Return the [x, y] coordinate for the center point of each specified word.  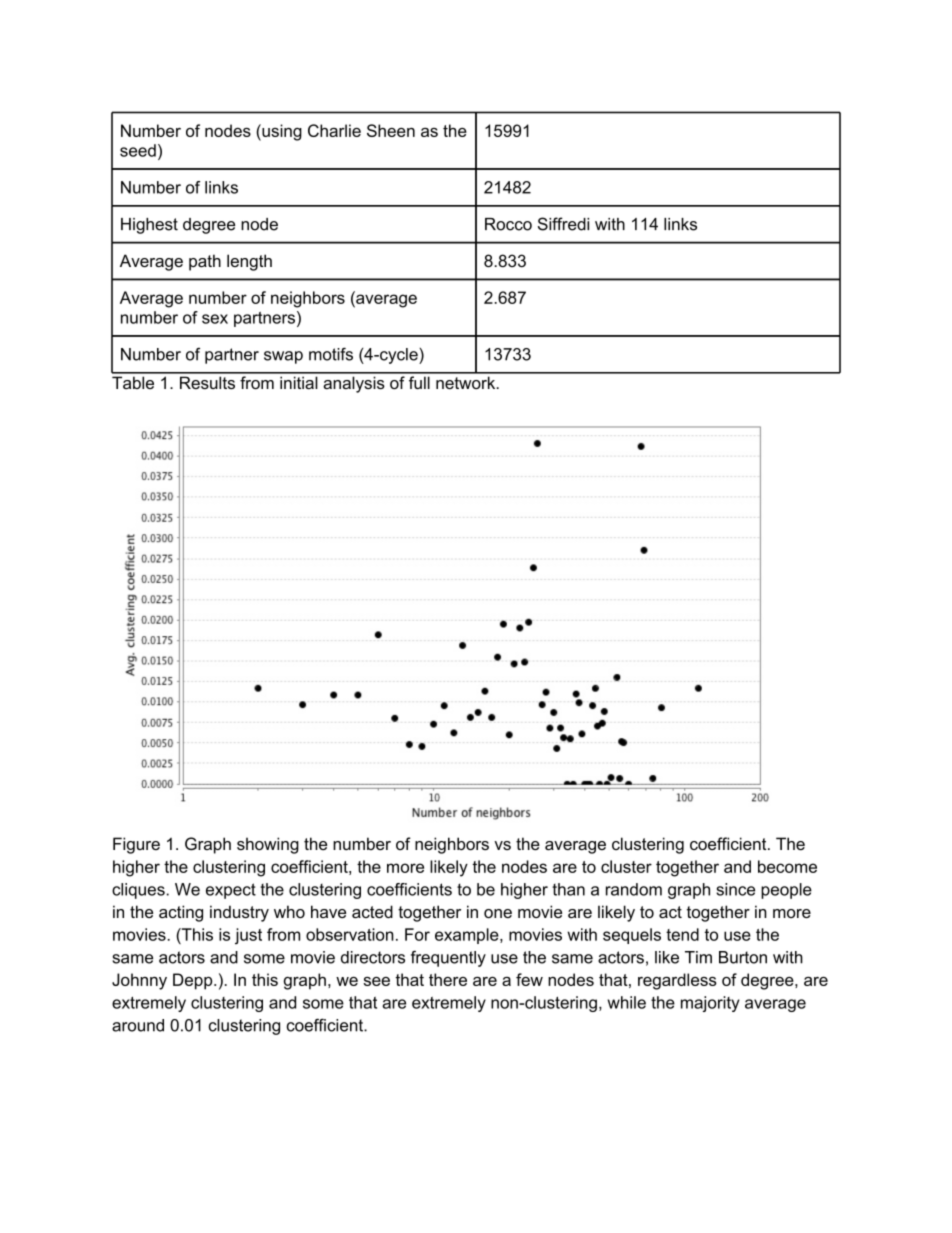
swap [283, 357]
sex [215, 319]
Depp [194, 981]
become [787, 866]
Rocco [508, 224]
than [568, 889]
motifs [331, 354]
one [498, 913]
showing [268, 845]
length [249, 262]
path [205, 262]
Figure [136, 845]
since [735, 889]
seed [138, 150]
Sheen [391, 130]
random [634, 889]
